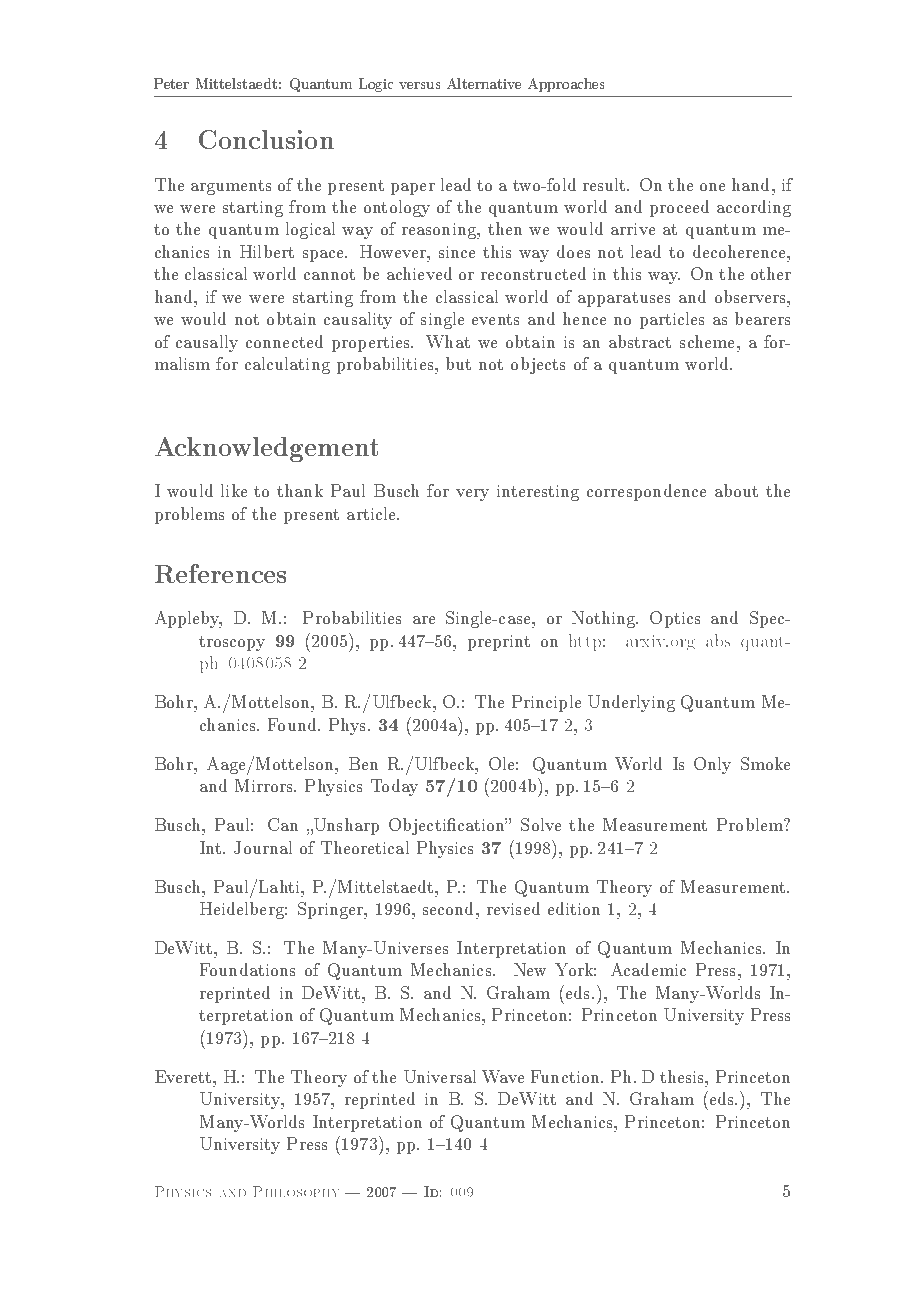 Image resolution: width=924 pixels, height=1308 pixels. What do you see at coordinates (484, 83) in the screenshot?
I see `Alternative` at bounding box center [484, 83].
